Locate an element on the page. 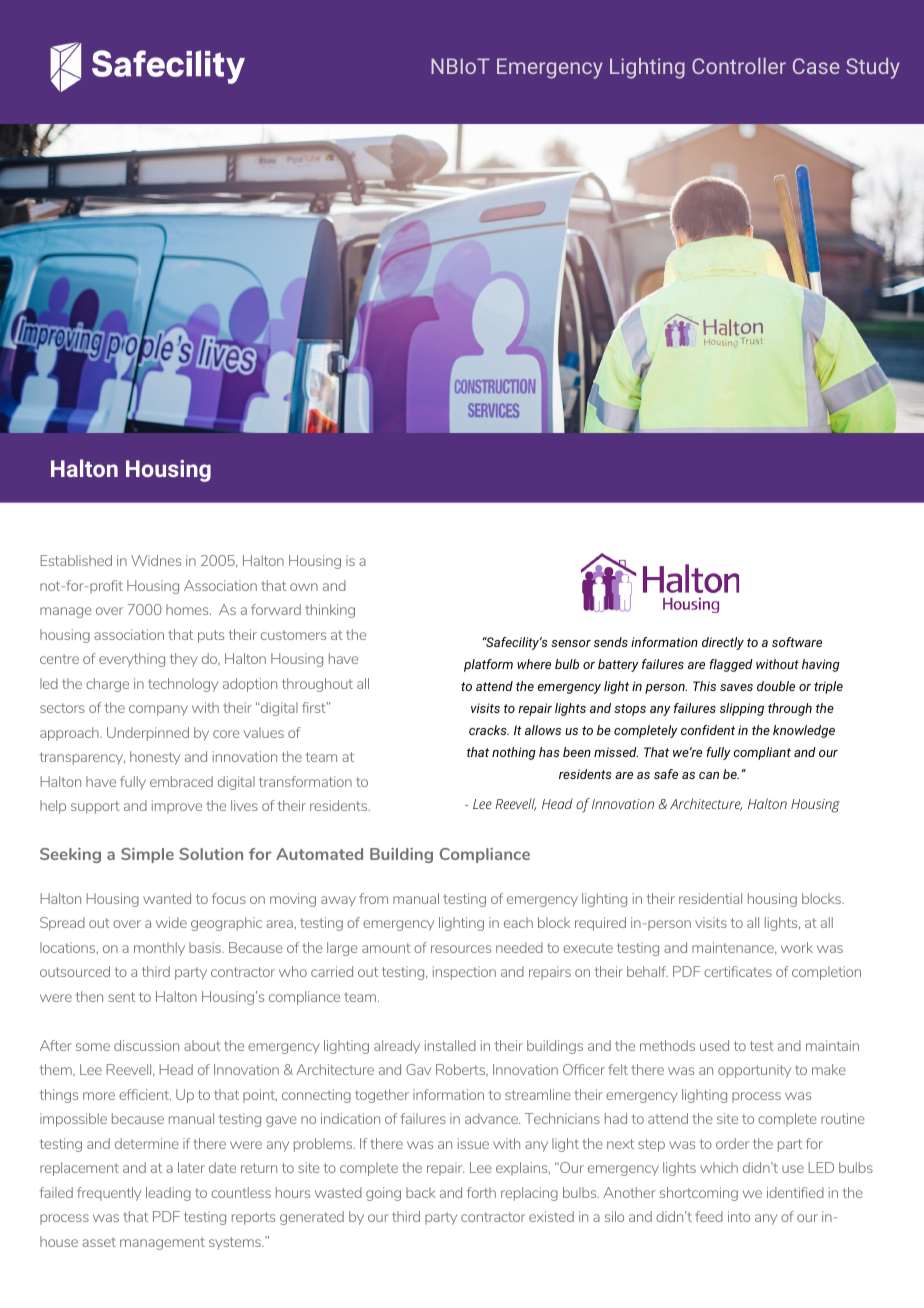  residential is located at coordinates (710, 898).
